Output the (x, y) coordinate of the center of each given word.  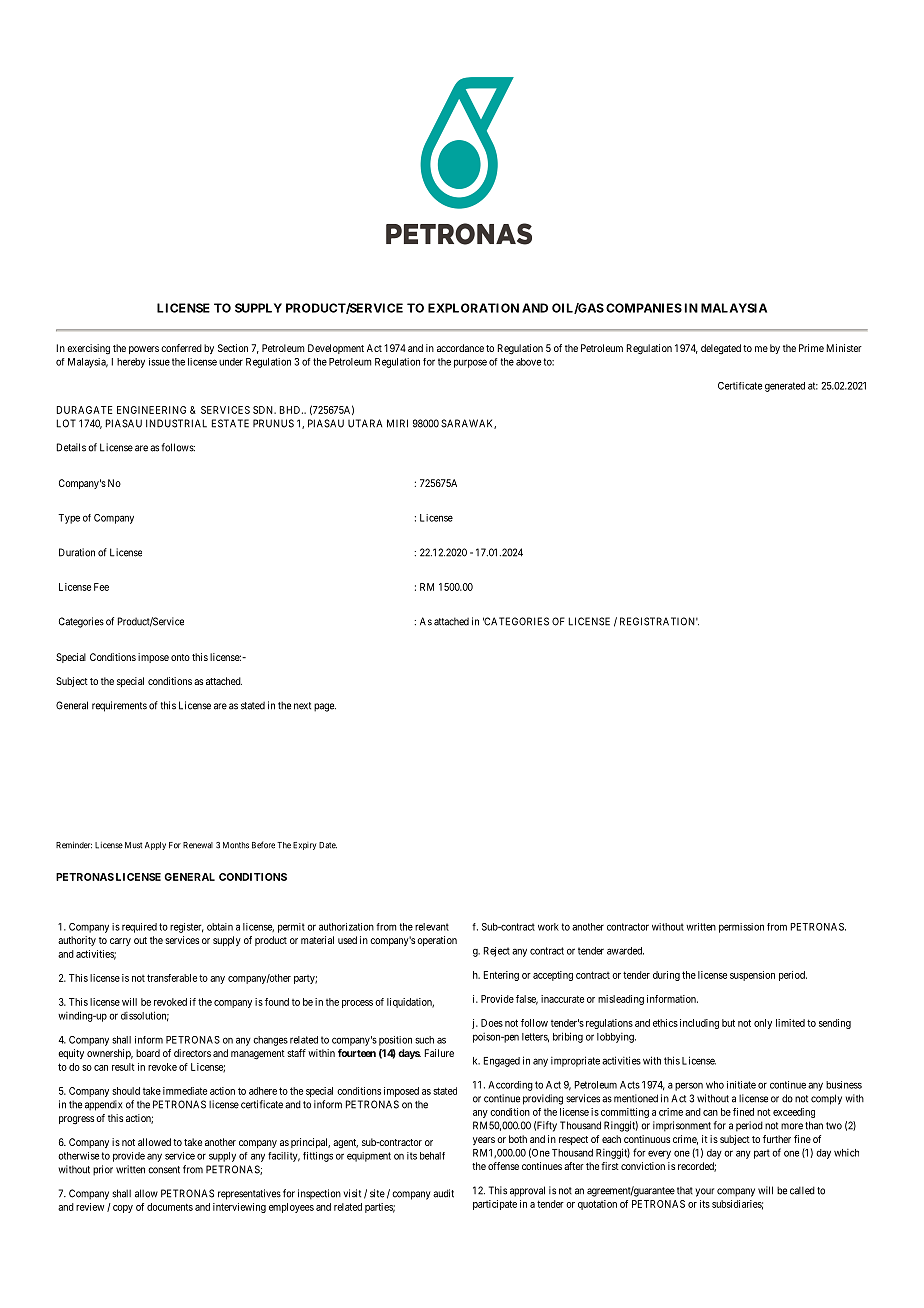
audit (443, 1193)
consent (164, 1170)
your (704, 1192)
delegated (721, 349)
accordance (460, 348)
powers (144, 350)
